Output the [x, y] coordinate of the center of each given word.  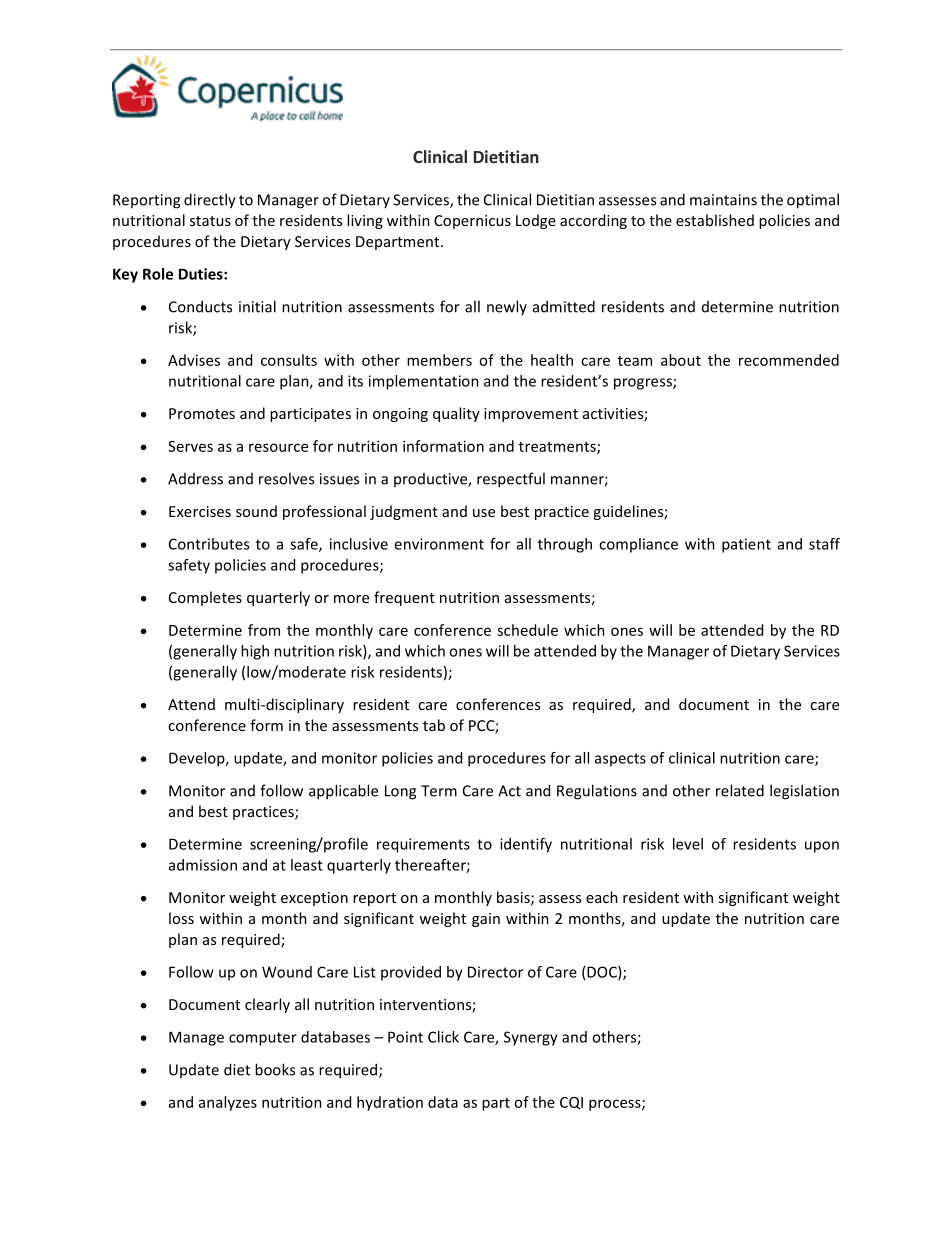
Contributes [209, 544]
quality [456, 414]
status [210, 221]
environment [439, 544]
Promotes [202, 413]
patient [746, 545]
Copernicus [472, 222]
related [740, 790]
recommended [789, 360]
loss [181, 918]
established [715, 220]
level [688, 844]
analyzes [228, 1103]
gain [486, 920]
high [255, 652]
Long [400, 792]
